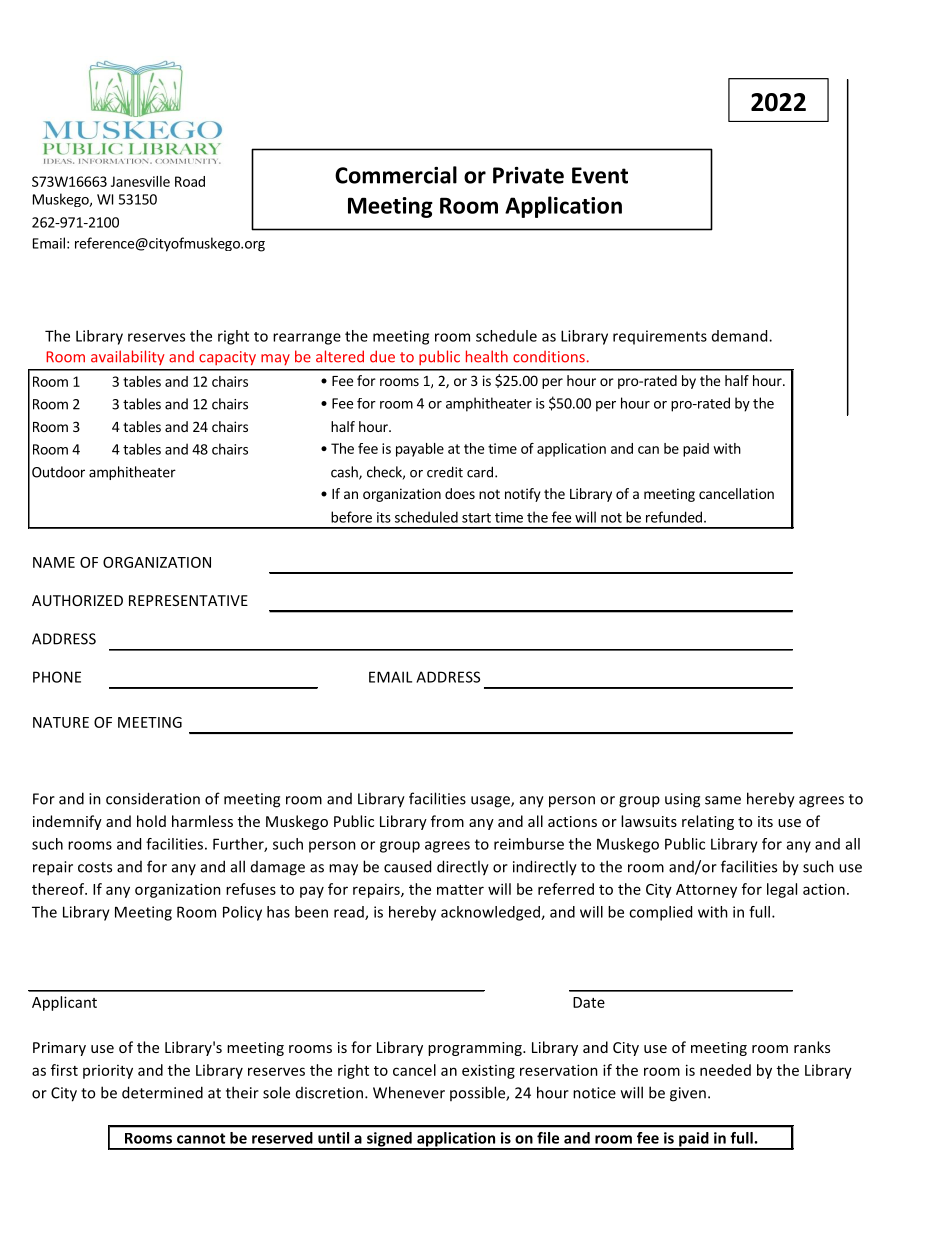 This screenshot has height=1233, width=952. What do you see at coordinates (723, 800) in the screenshot?
I see `same` at bounding box center [723, 800].
